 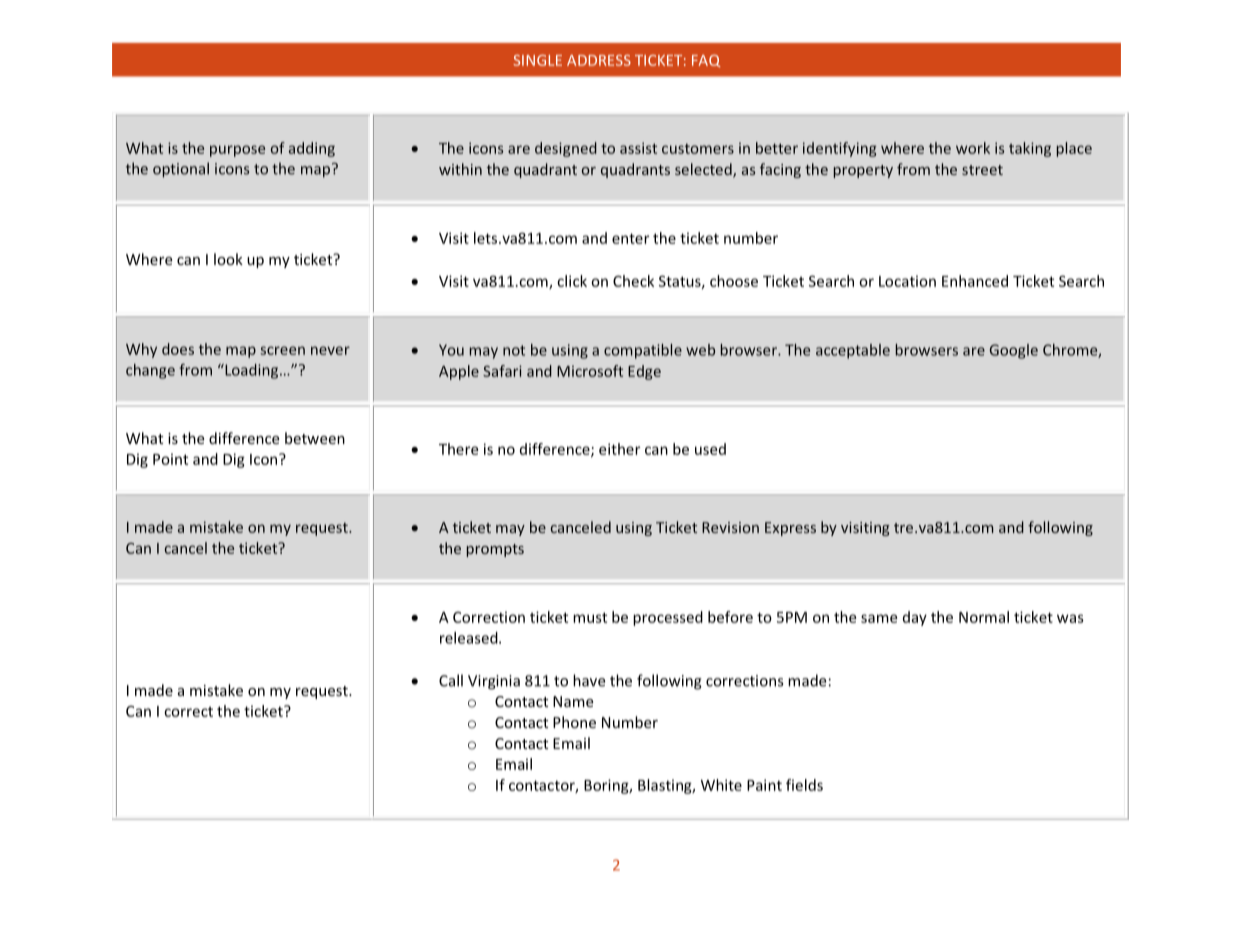 I want to click on between, so click(x=315, y=438).
